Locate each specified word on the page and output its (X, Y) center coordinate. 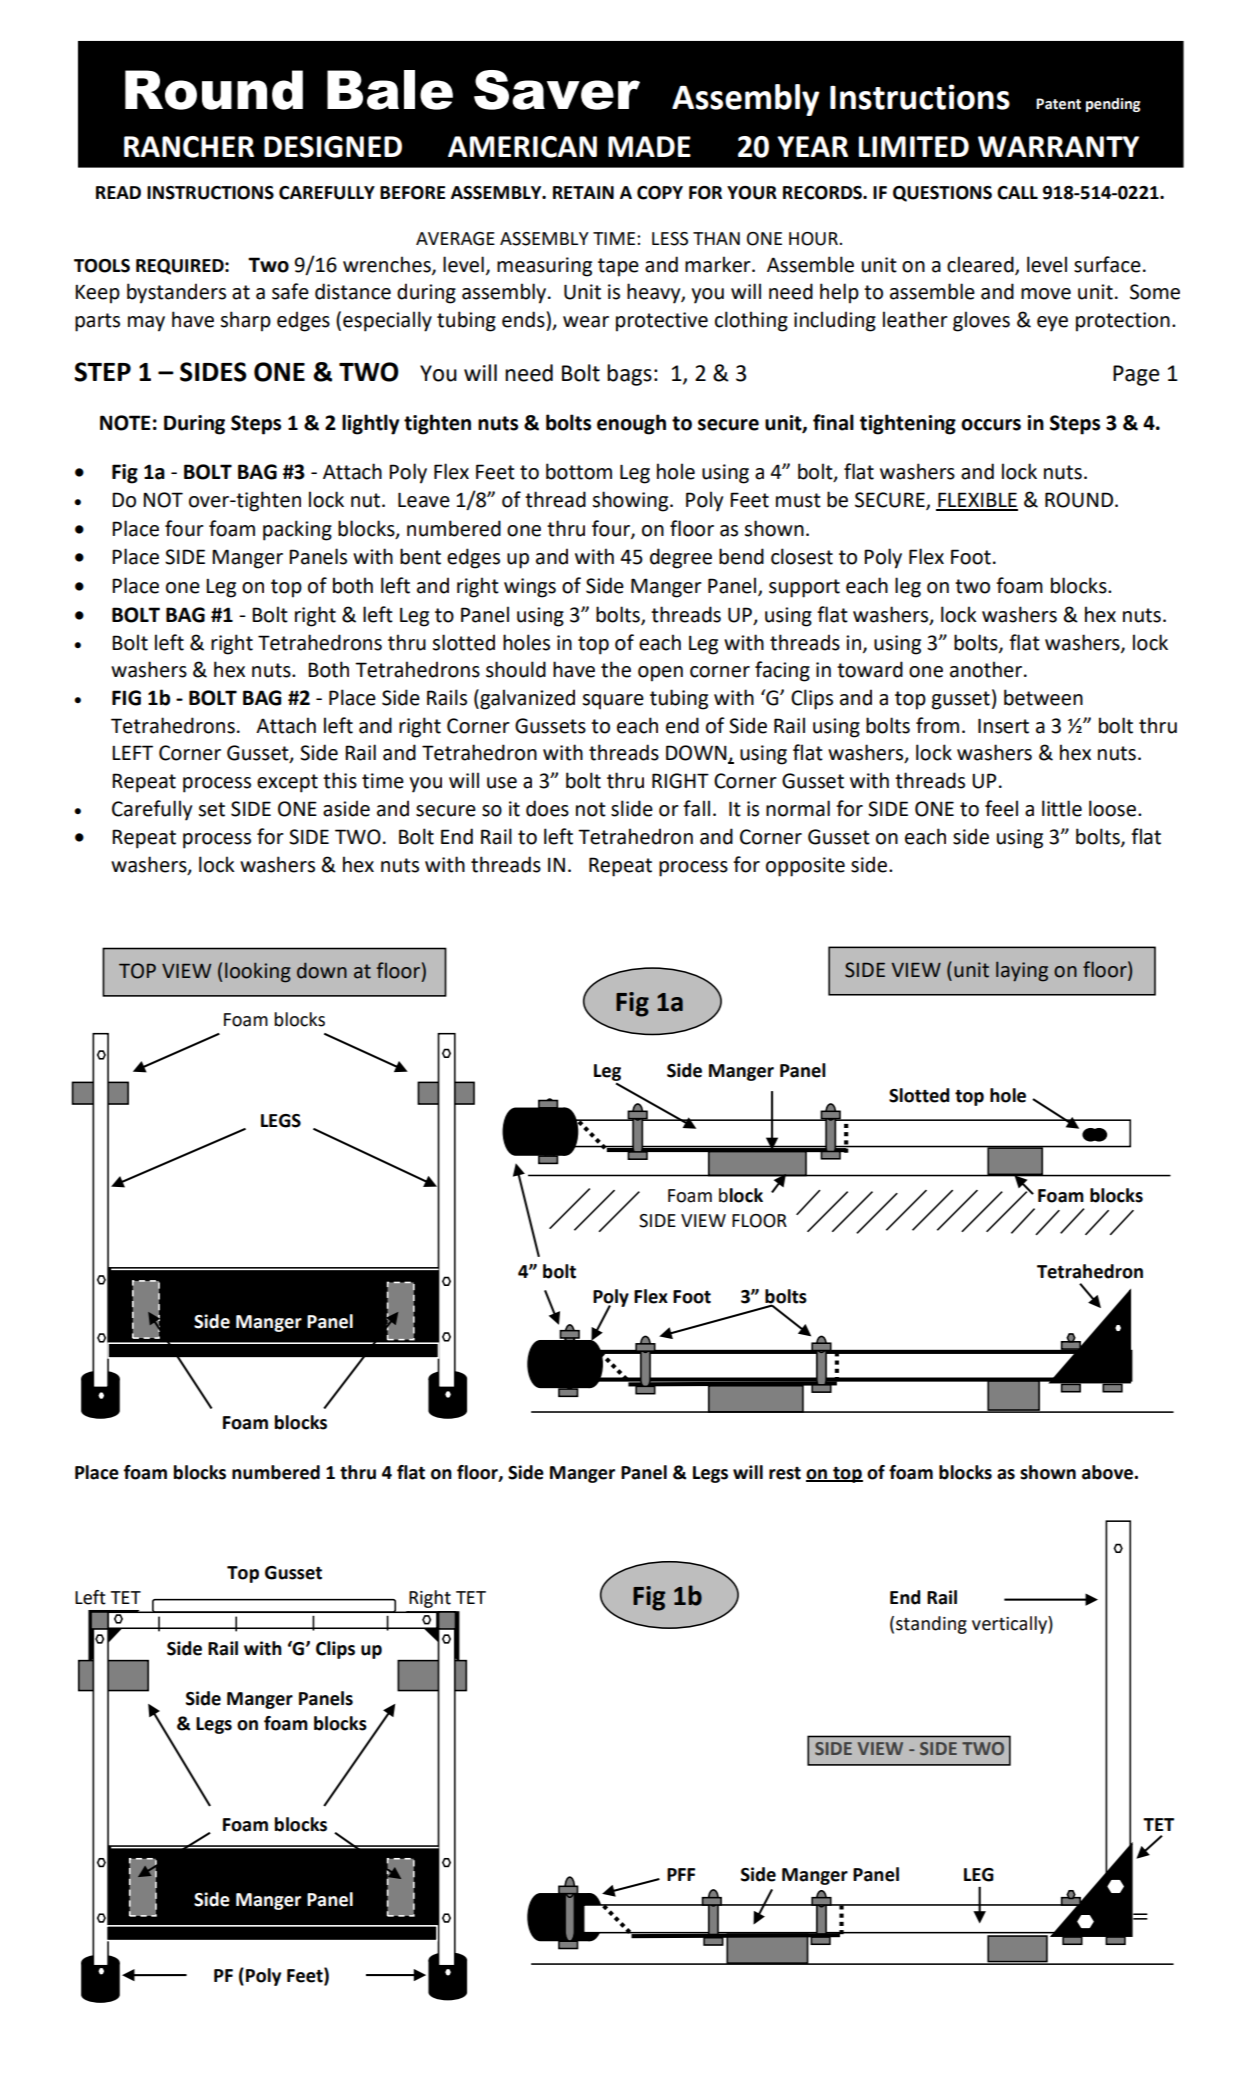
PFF (681, 1874)
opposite (805, 867)
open (660, 674)
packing (297, 530)
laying (1022, 971)
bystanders (176, 293)
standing (931, 1625)
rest (785, 1473)
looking (258, 972)
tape (618, 267)
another (987, 669)
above (1107, 1472)
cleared (981, 265)
